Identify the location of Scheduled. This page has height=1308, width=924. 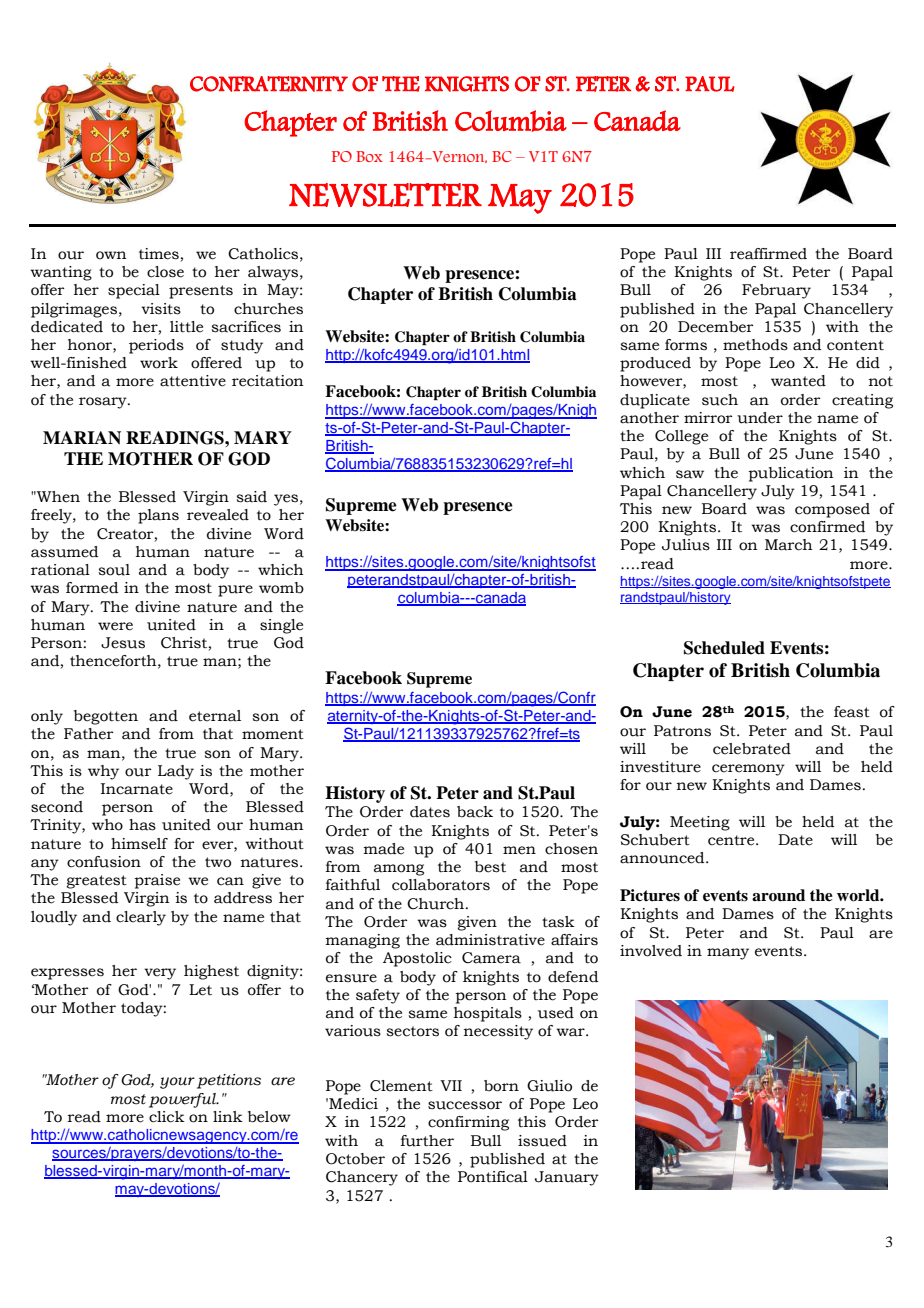
(724, 648).
